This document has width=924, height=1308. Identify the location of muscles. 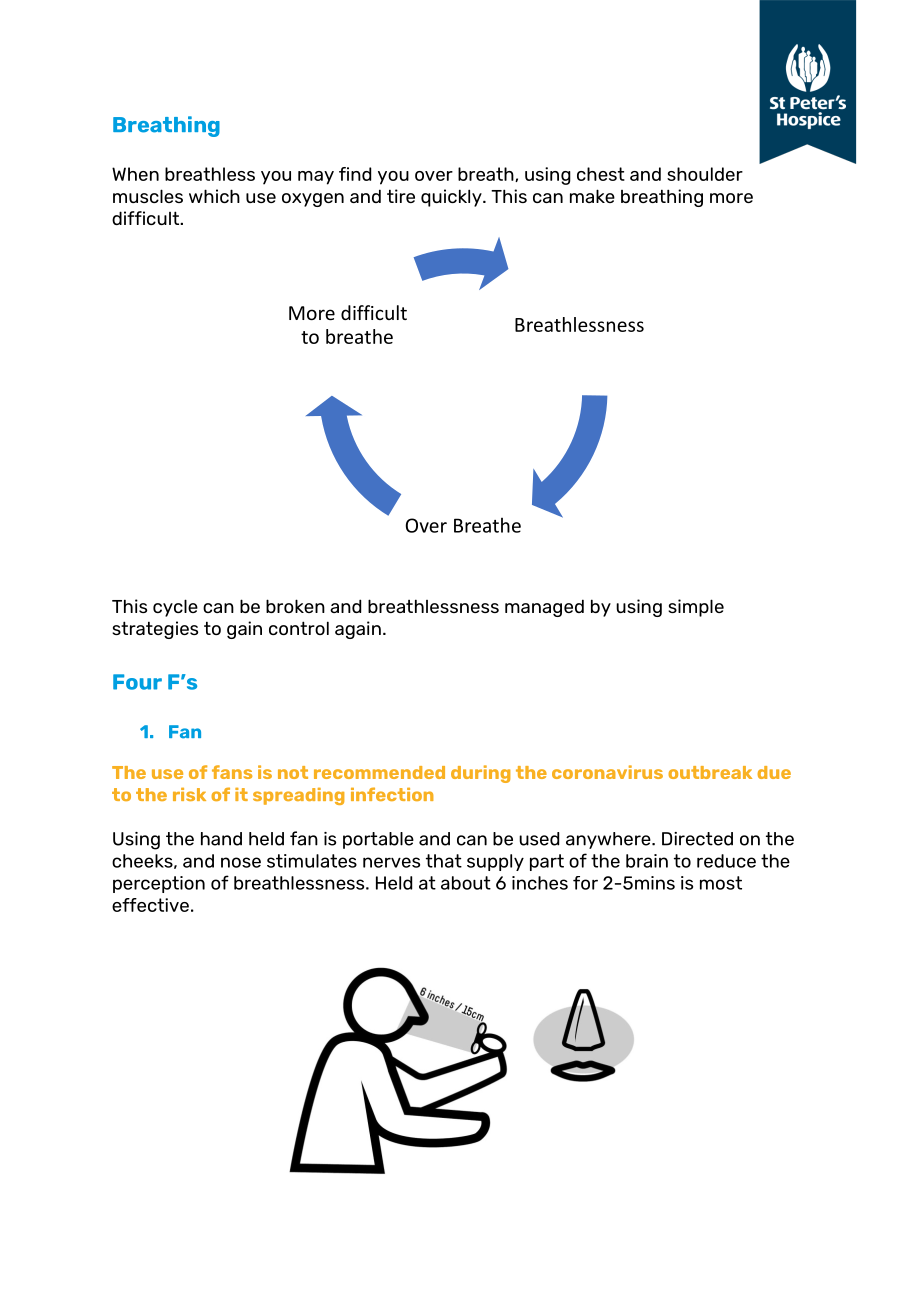
(148, 196).
